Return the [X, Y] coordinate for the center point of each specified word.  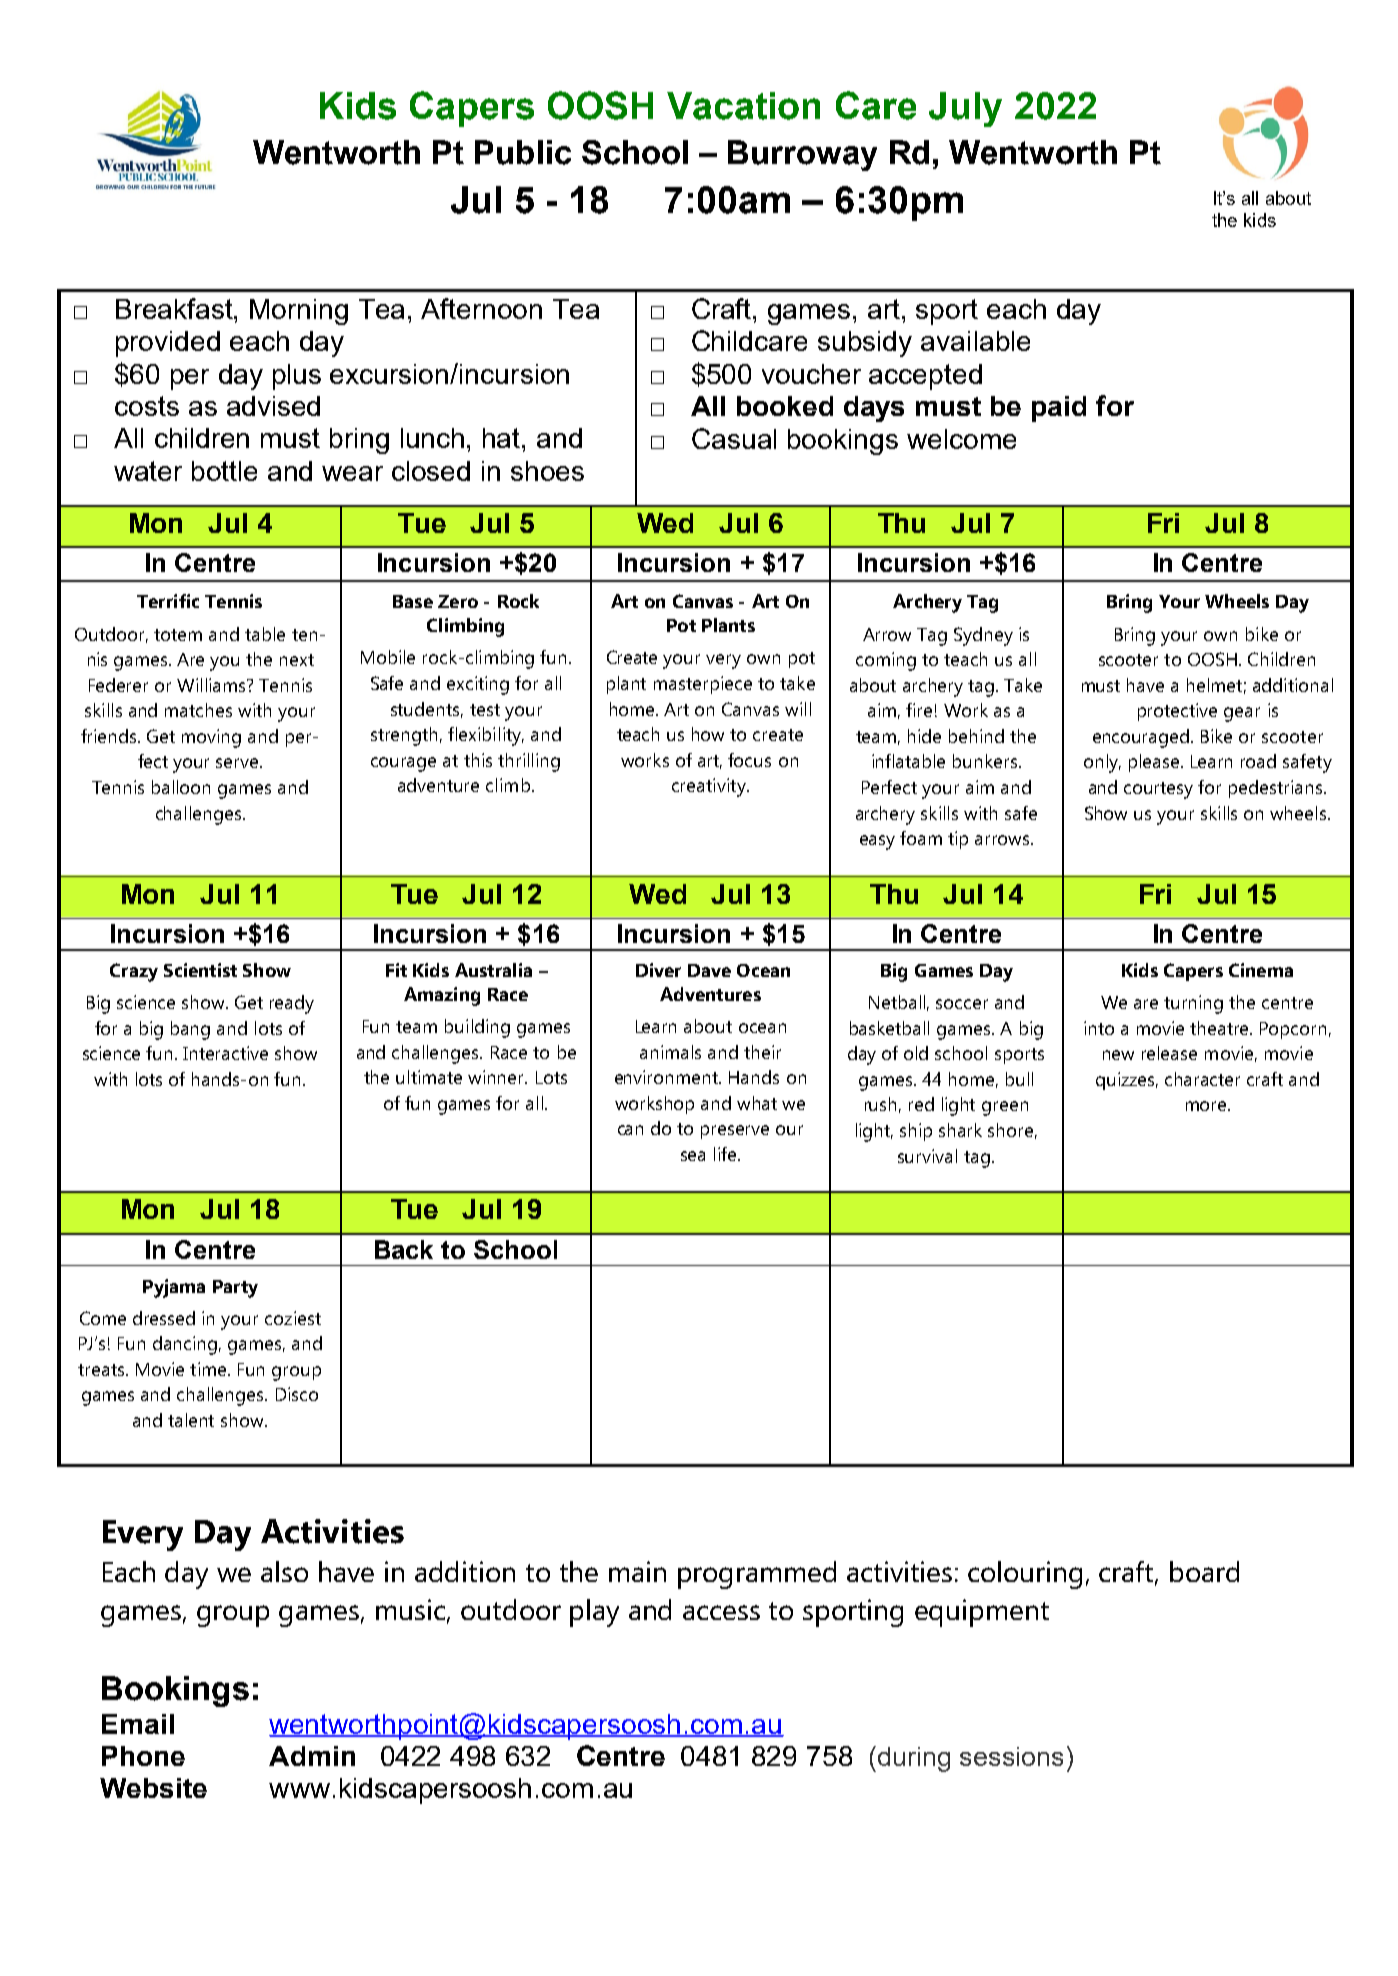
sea [693, 1156]
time [209, 1369]
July [965, 109]
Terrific [168, 601]
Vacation [743, 106]
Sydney [983, 636]
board [1204, 1571]
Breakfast [176, 308]
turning [1193, 1004]
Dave [709, 970]
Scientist [200, 970]
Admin [312, 1756]
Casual [734, 438]
